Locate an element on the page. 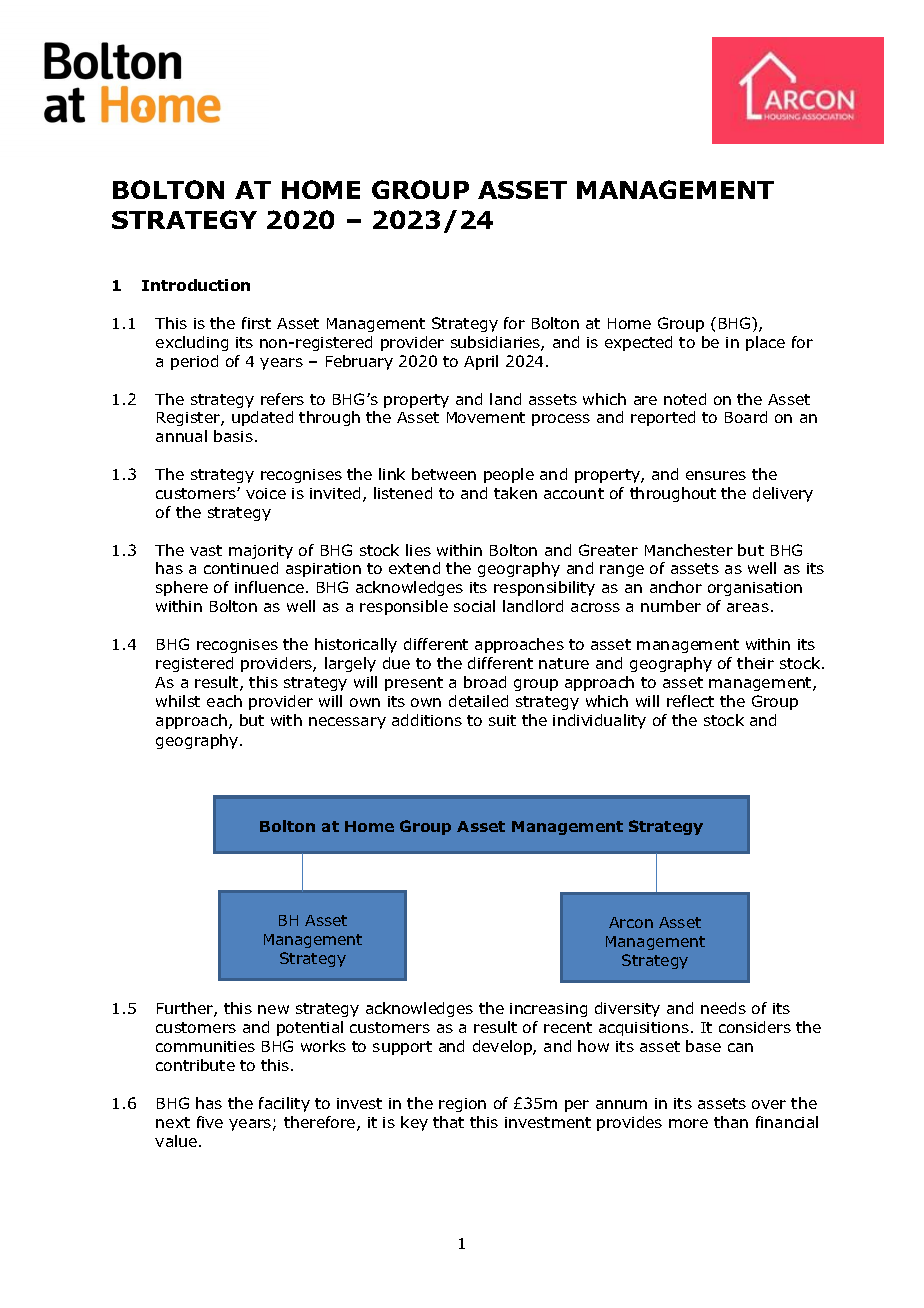 This image has height=1308, width=924. first is located at coordinates (256, 323).
